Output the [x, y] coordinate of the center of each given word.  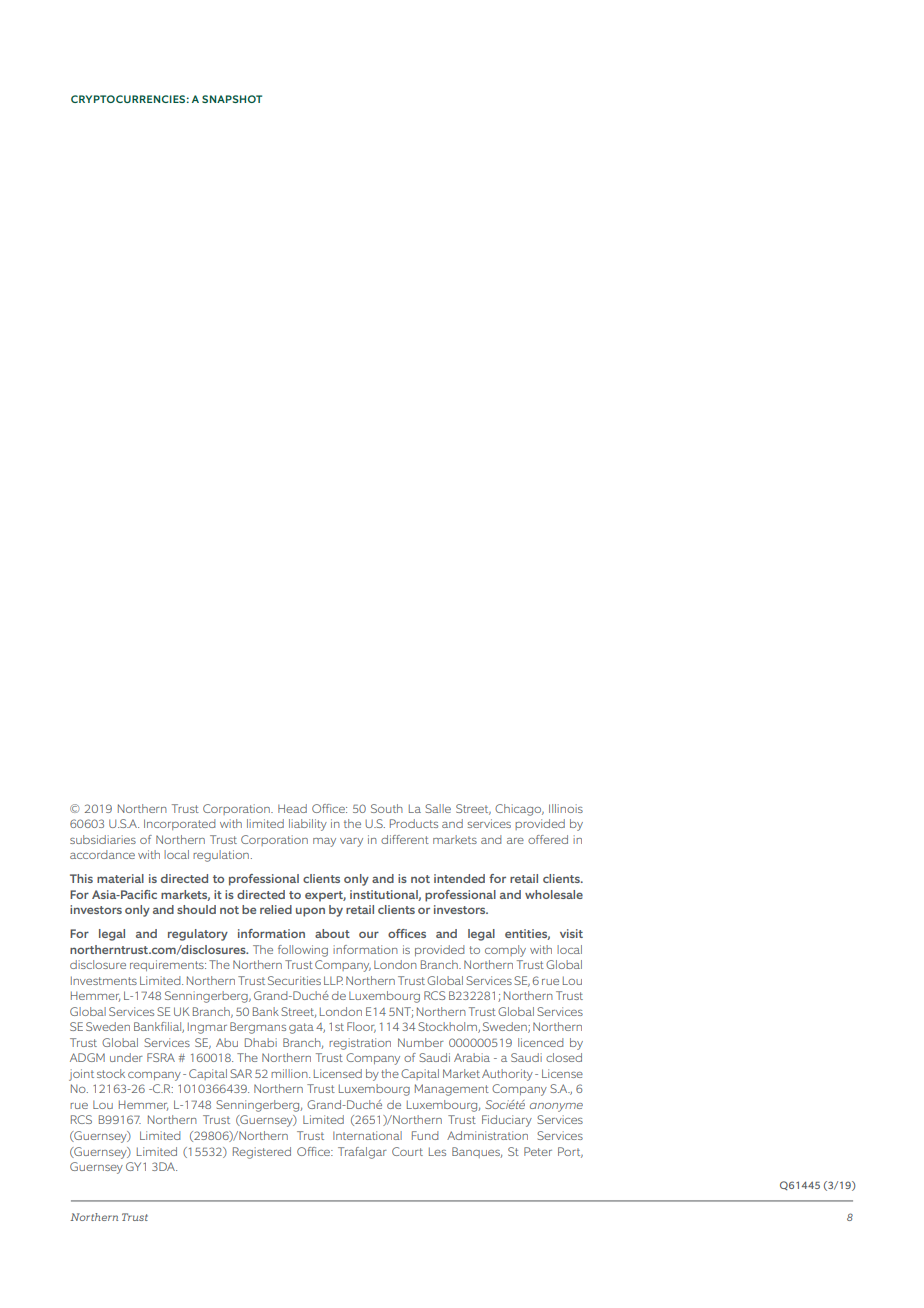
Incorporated [179, 824]
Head [292, 808]
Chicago [519, 810]
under [126, 1057]
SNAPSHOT [232, 99]
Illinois [566, 808]
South [387, 808]
